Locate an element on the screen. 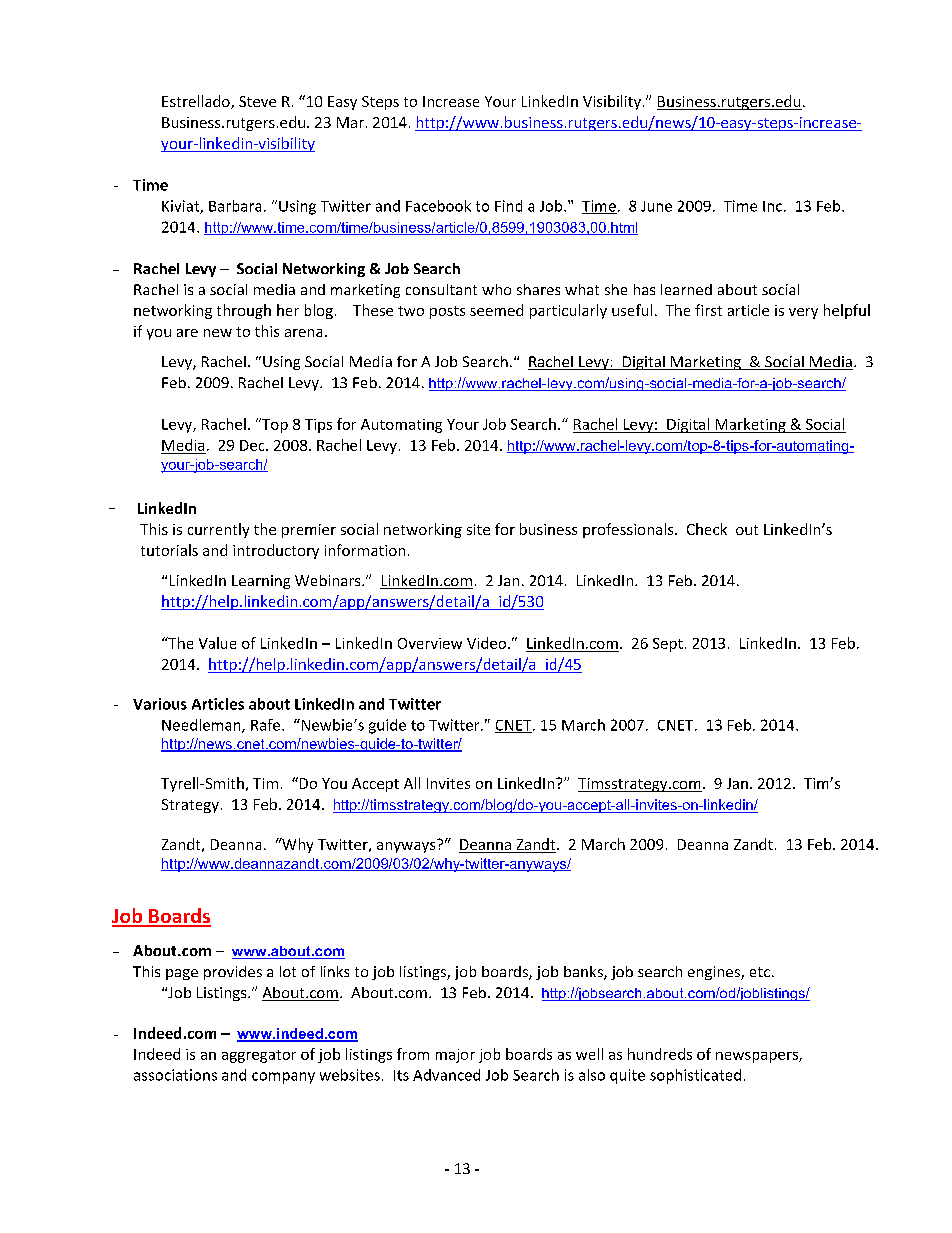 This screenshot has width=952, height=1233. aggregator is located at coordinates (259, 1056).
